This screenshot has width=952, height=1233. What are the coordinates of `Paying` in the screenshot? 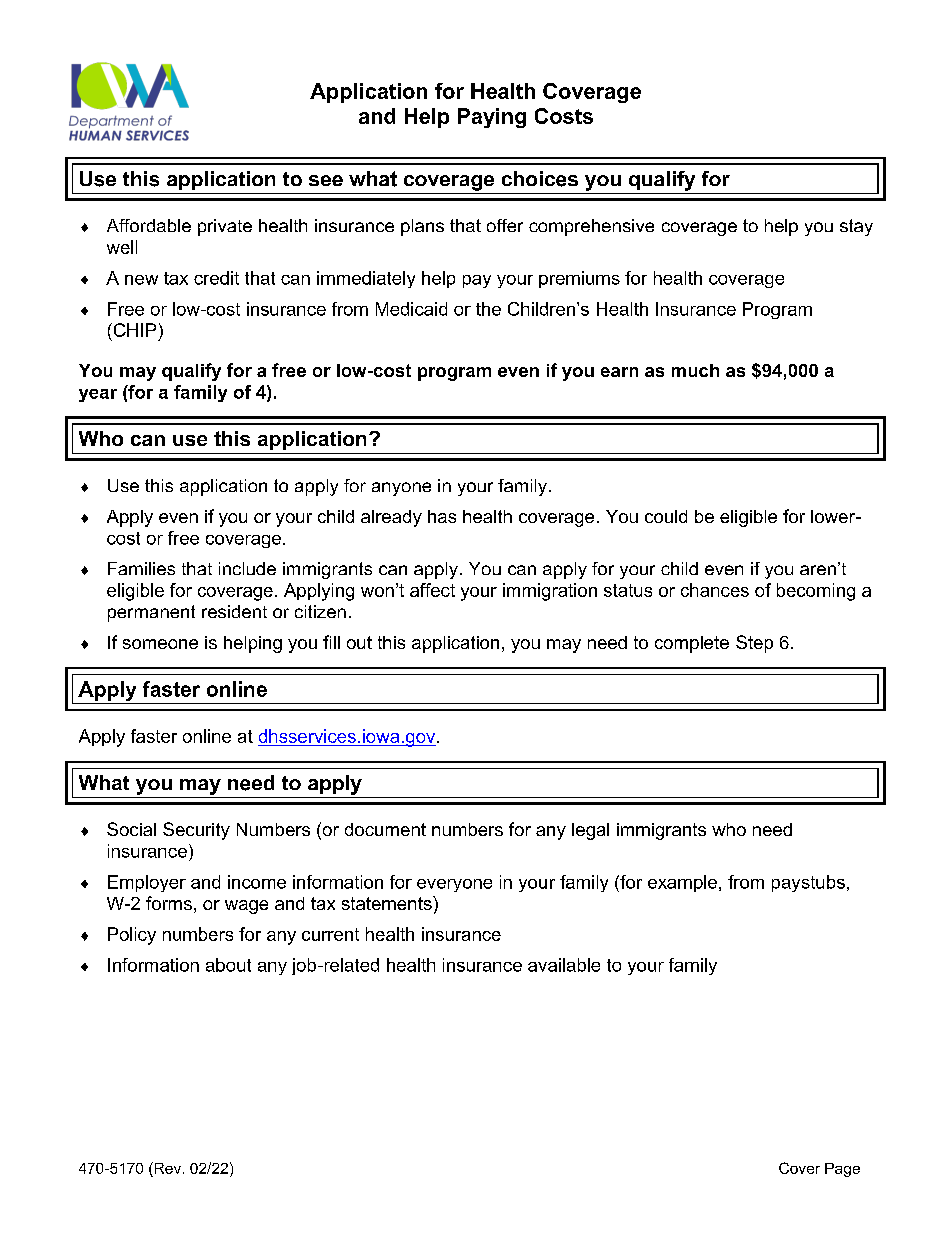 It's located at (492, 118).
